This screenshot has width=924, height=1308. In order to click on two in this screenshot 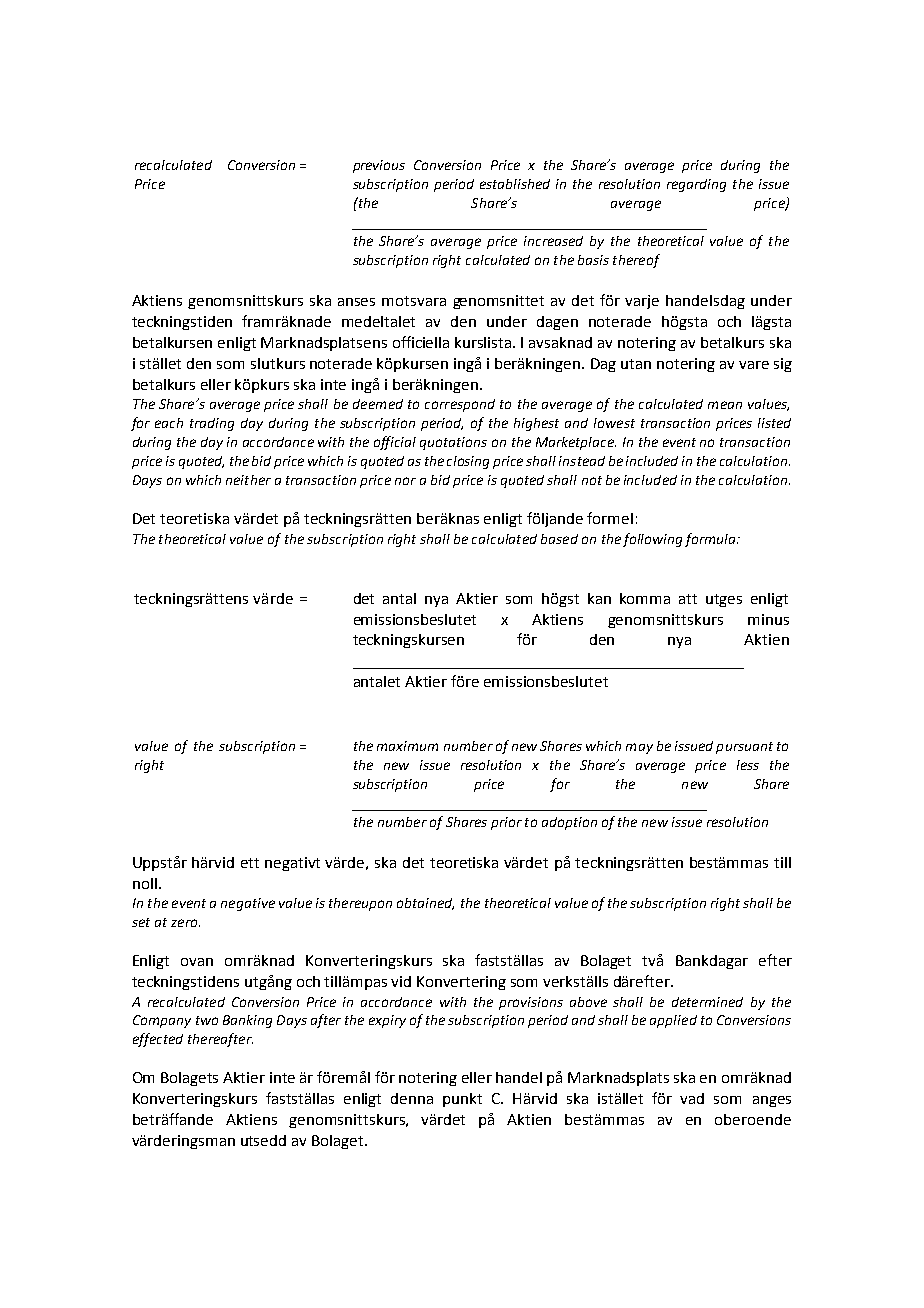, I will do `click(207, 1020)`.
